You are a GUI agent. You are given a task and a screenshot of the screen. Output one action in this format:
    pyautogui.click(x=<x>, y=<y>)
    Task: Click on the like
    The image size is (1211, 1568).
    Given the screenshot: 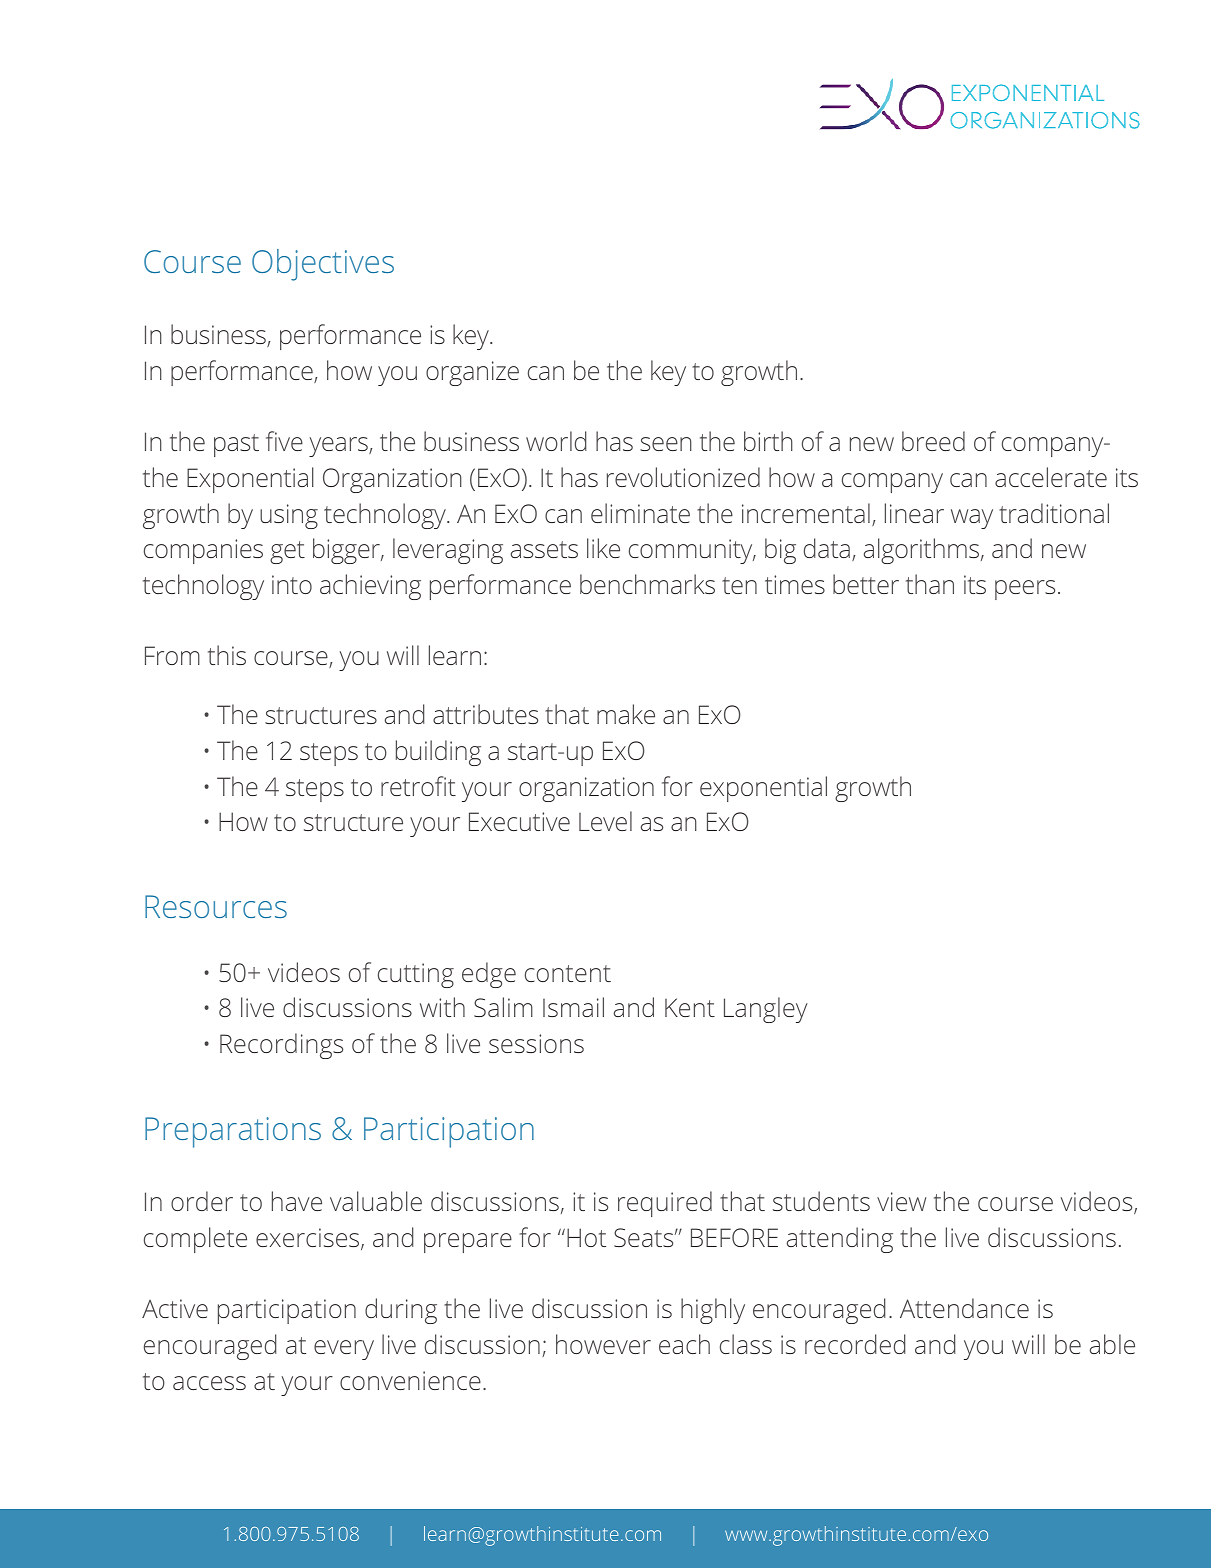 What is the action you would take?
    pyautogui.click(x=603, y=548)
